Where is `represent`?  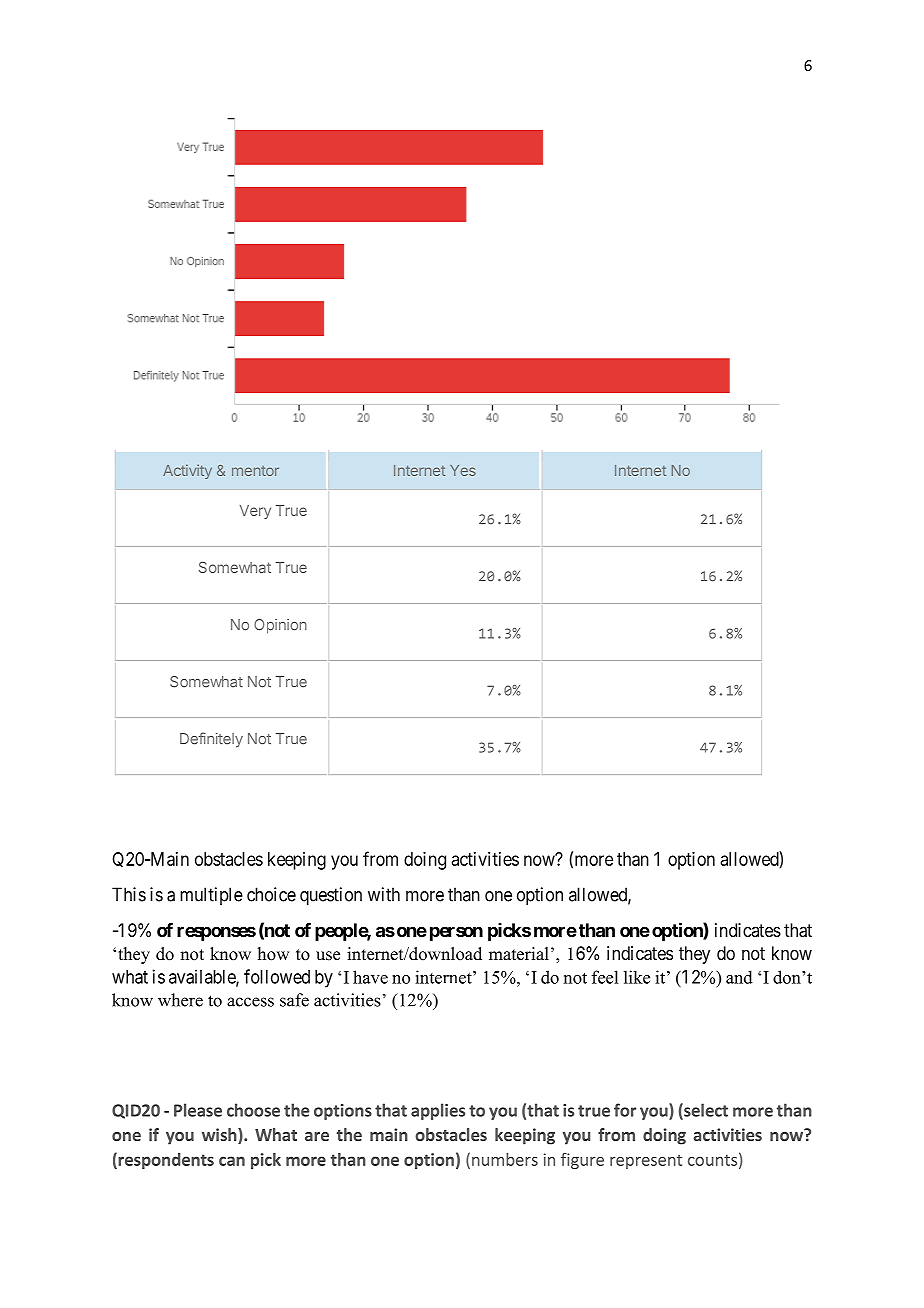
represent is located at coordinates (646, 1162).
